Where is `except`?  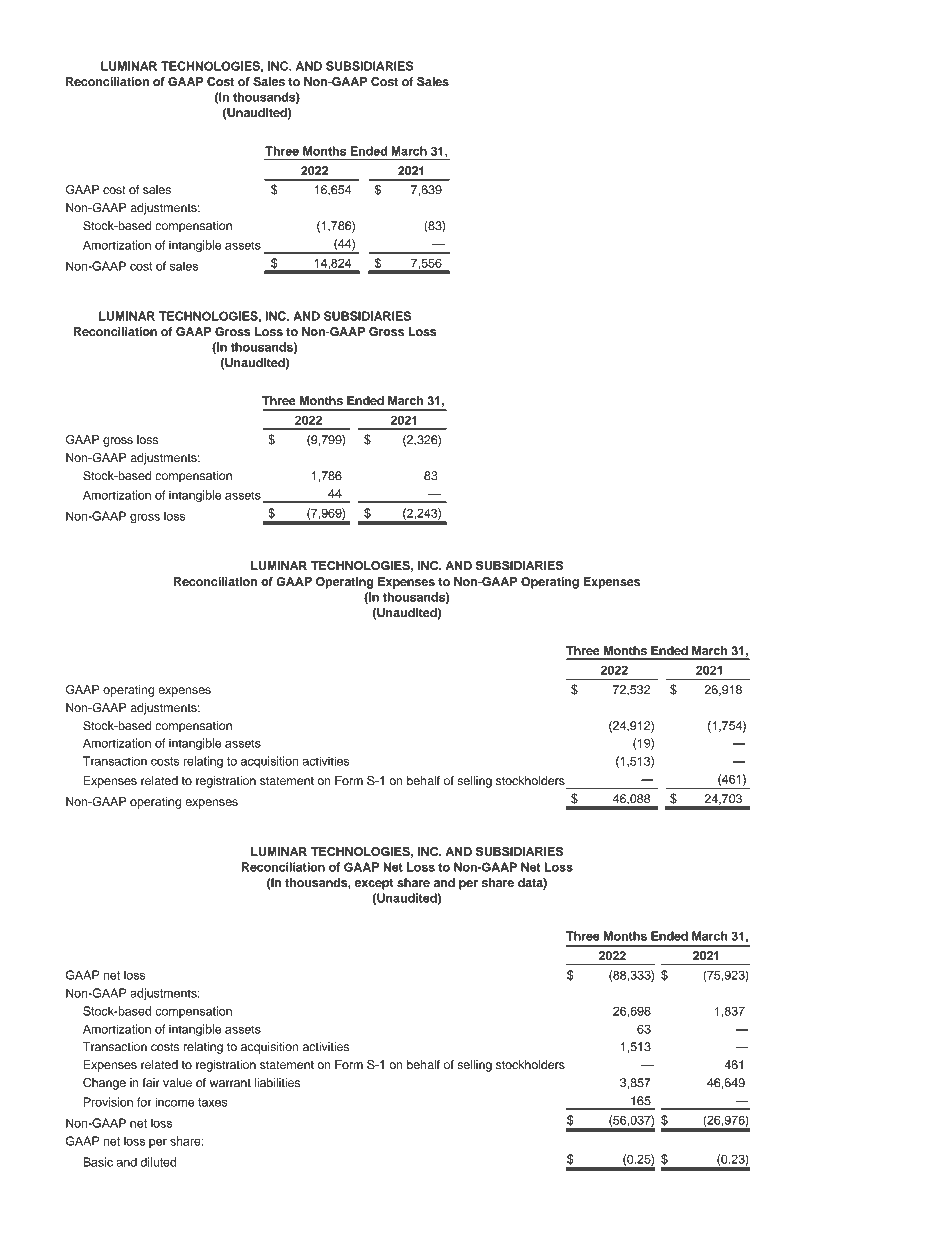 except is located at coordinates (374, 884).
